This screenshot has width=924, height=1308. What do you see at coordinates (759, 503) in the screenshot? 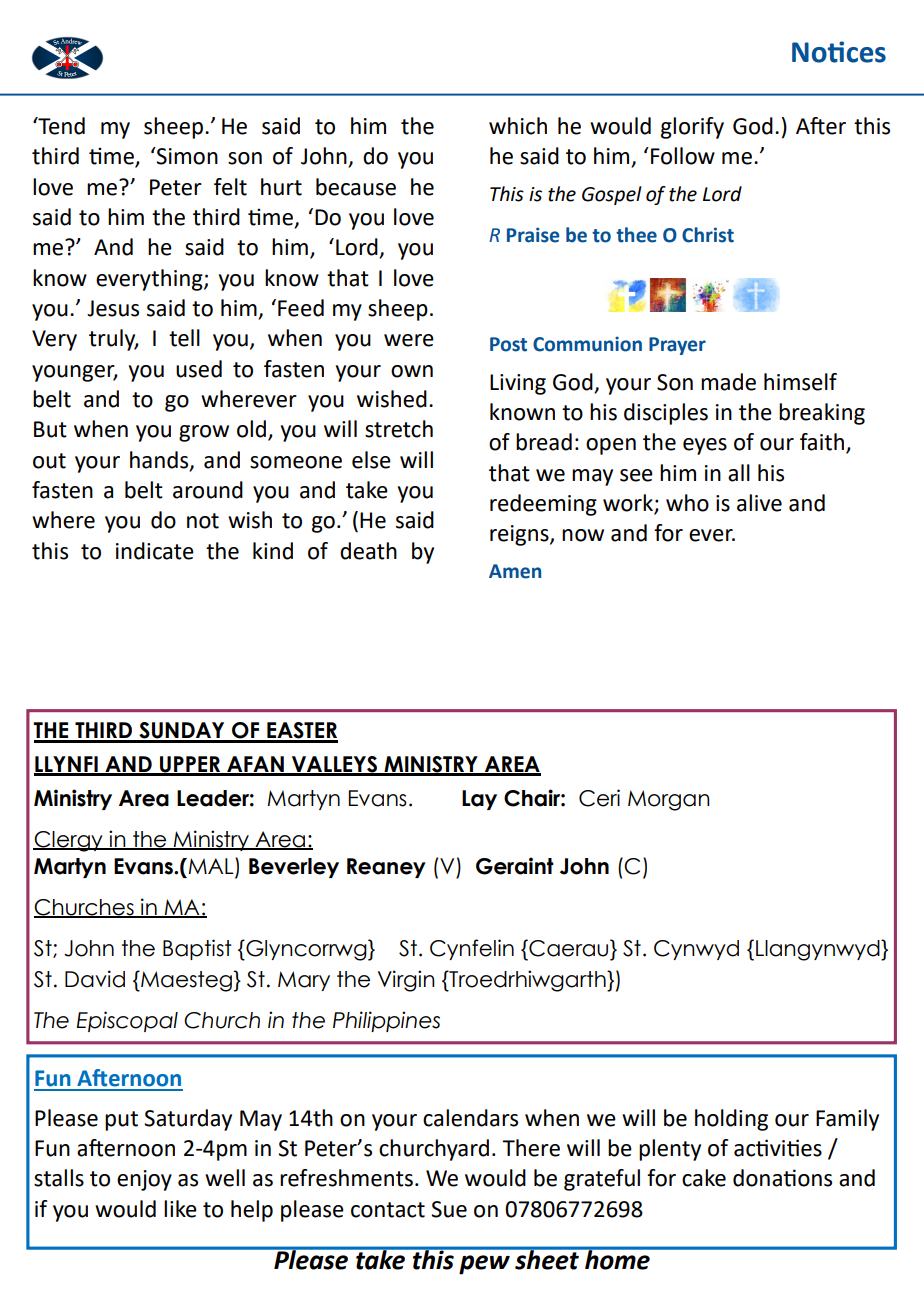
I see `alive` at bounding box center [759, 503].
